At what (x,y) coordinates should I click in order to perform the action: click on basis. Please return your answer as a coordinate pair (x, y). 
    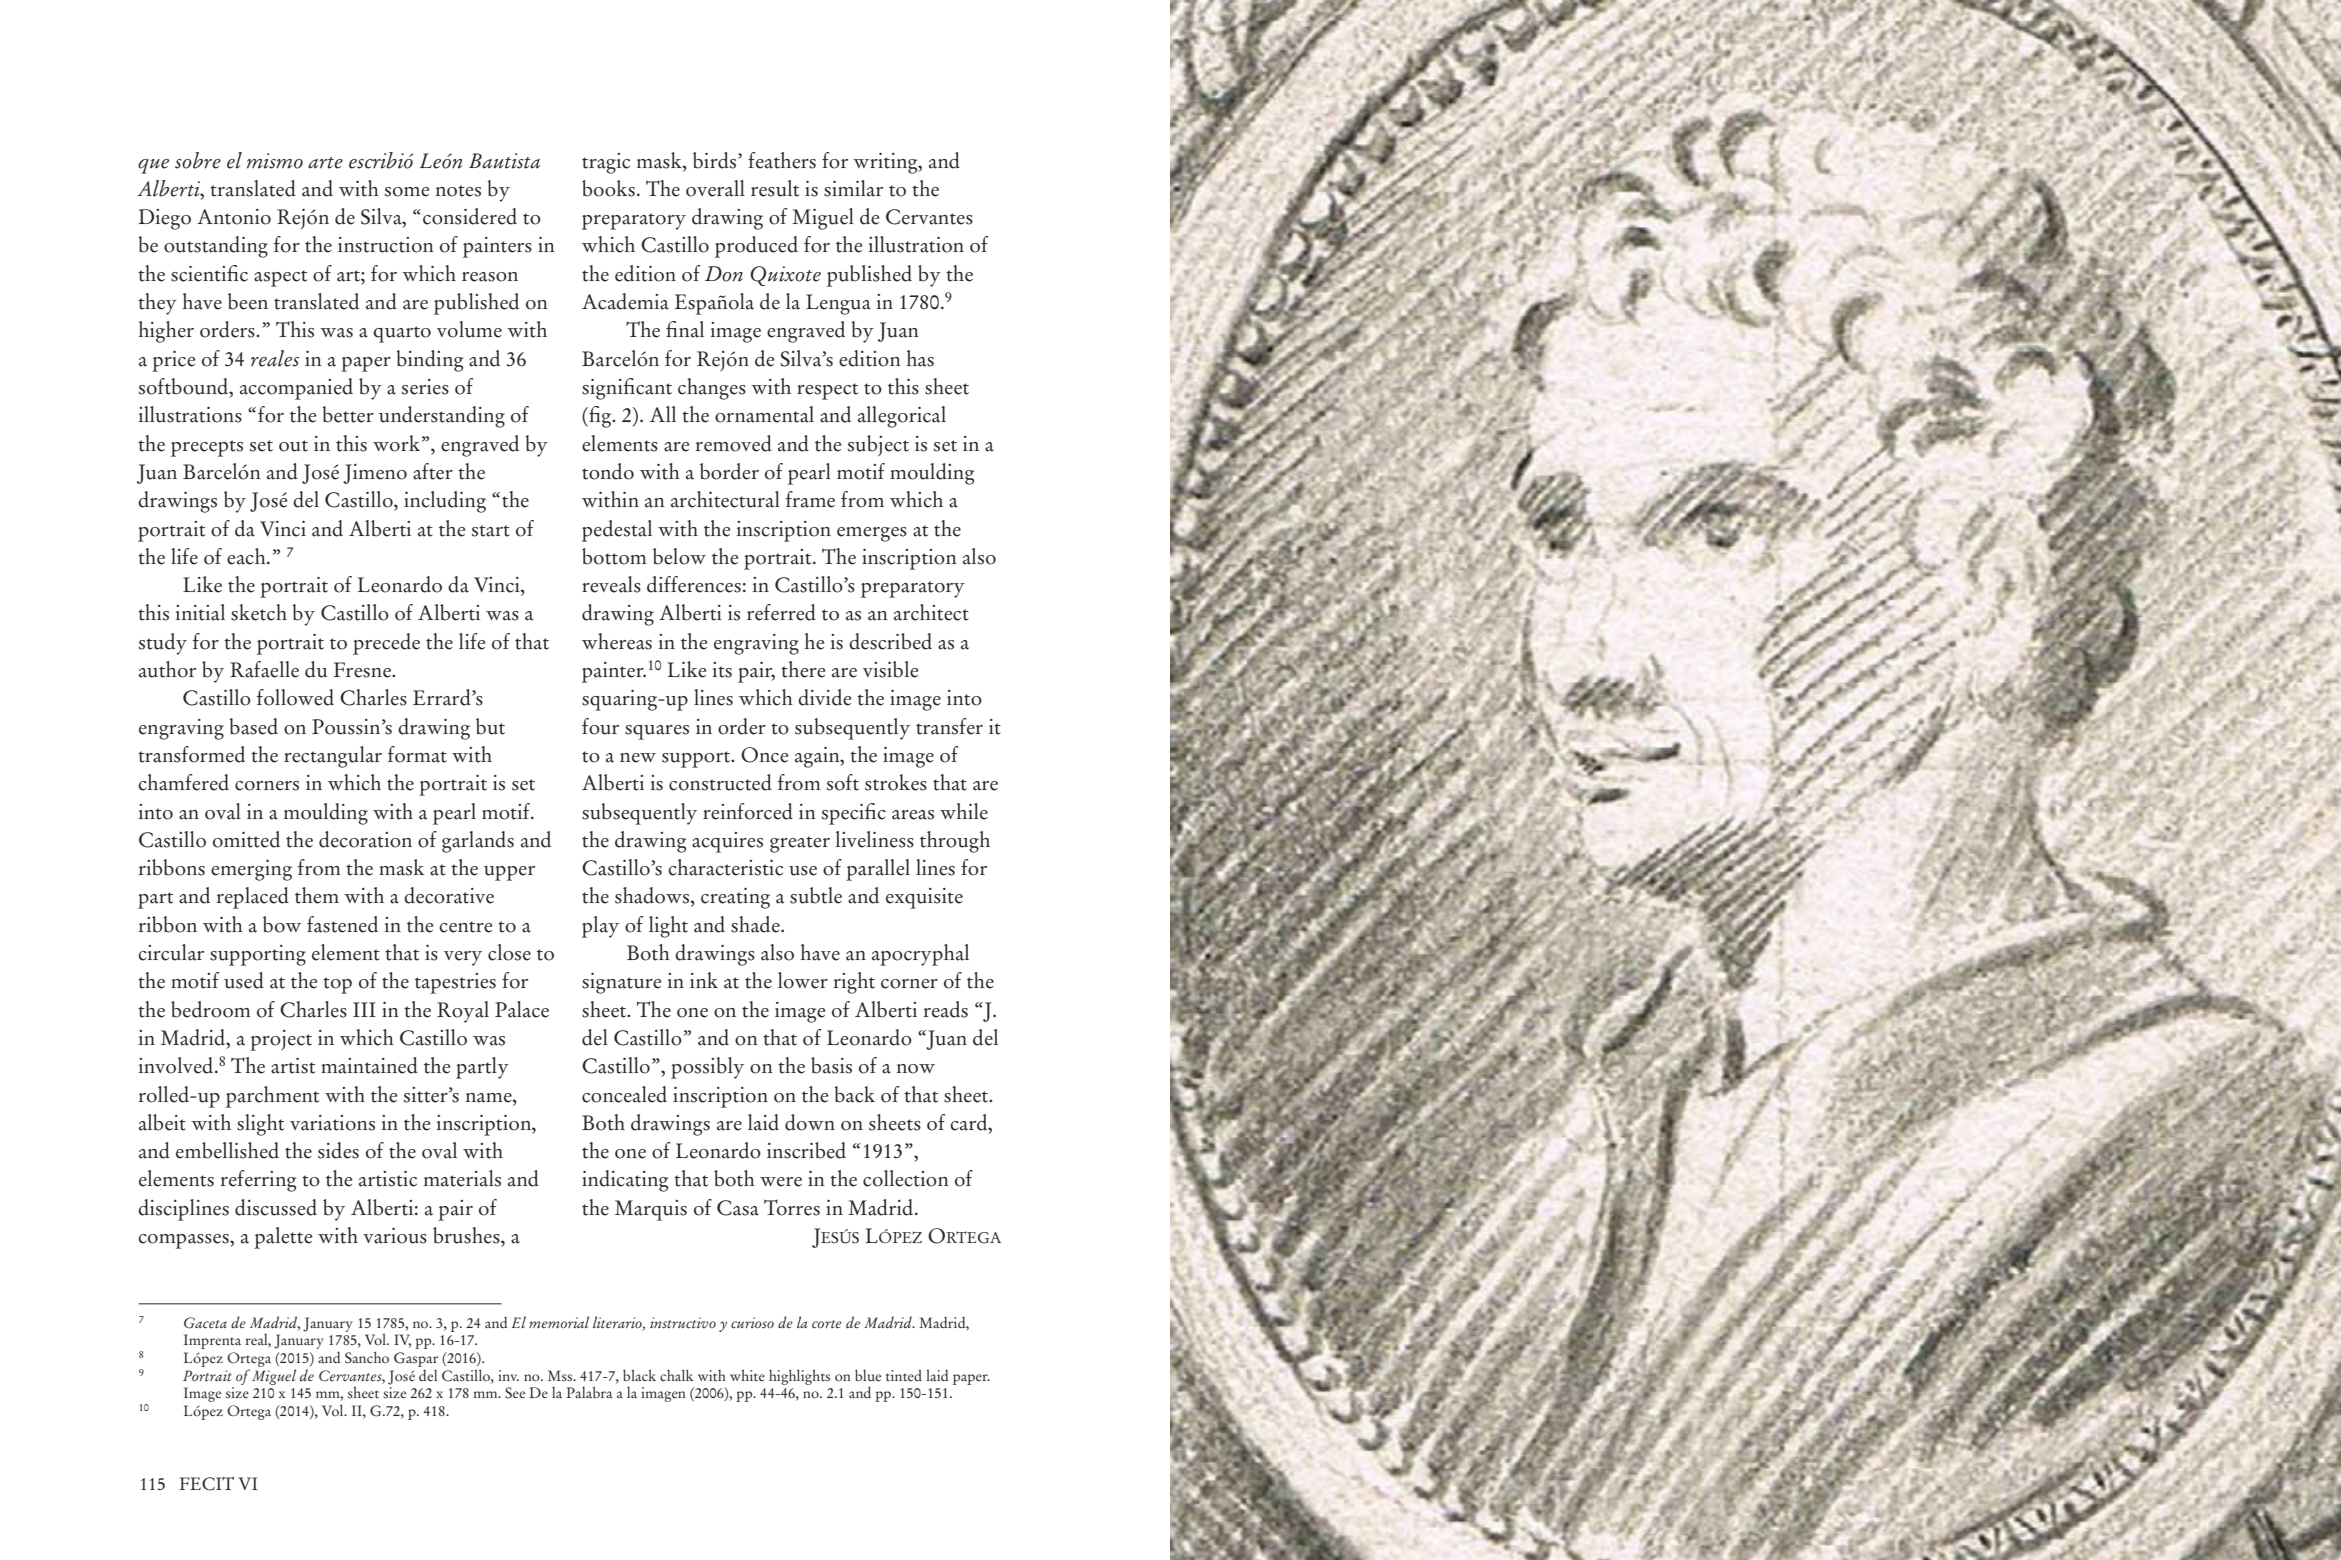
    Looking at the image, I should click on (831, 1065).
